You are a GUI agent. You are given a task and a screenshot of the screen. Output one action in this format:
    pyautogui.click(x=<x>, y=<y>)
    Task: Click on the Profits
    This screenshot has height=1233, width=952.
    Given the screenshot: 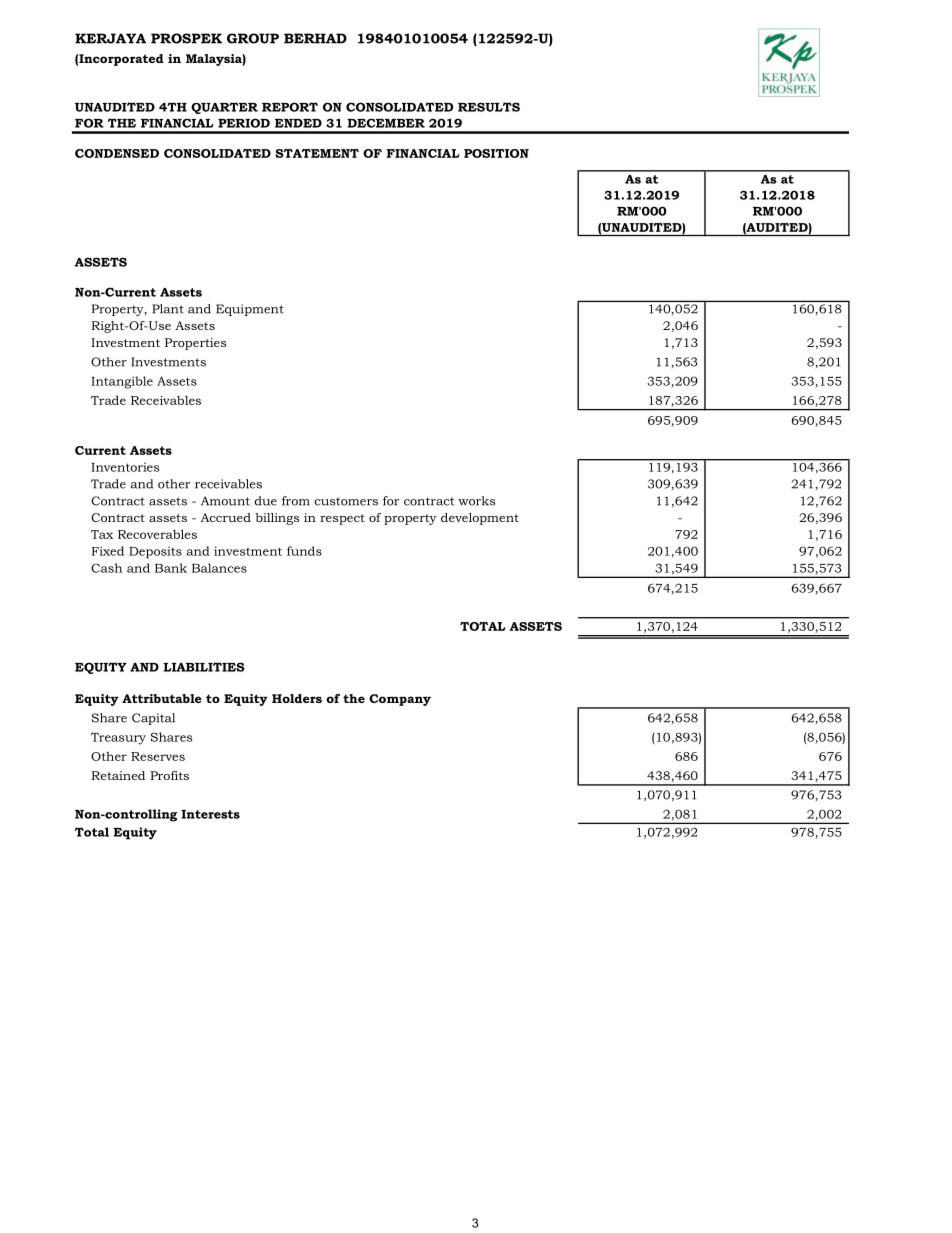 What is the action you would take?
    pyautogui.click(x=169, y=775)
